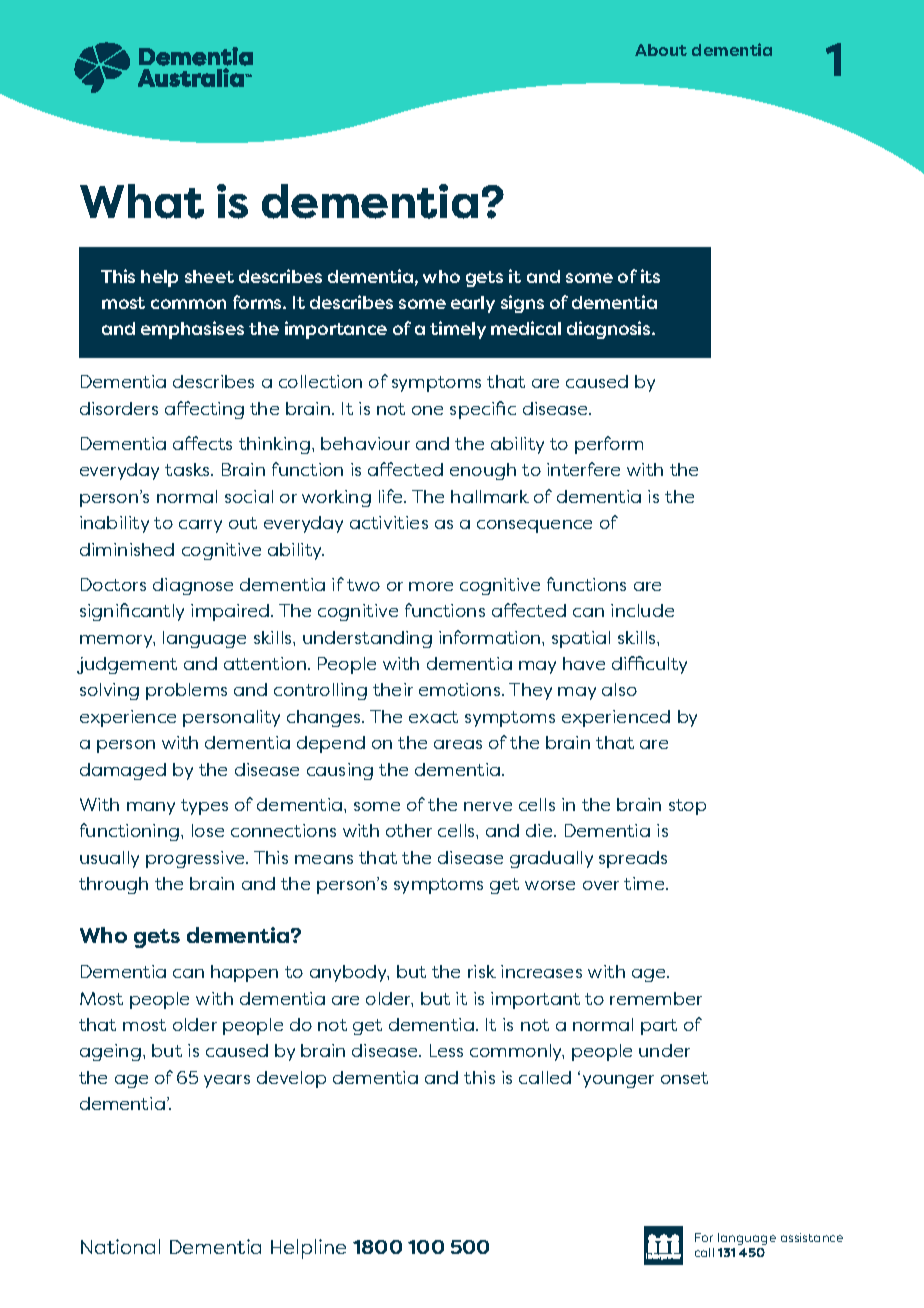 This document has width=924, height=1308. What do you see at coordinates (142, 201) in the document?
I see `What` at bounding box center [142, 201].
